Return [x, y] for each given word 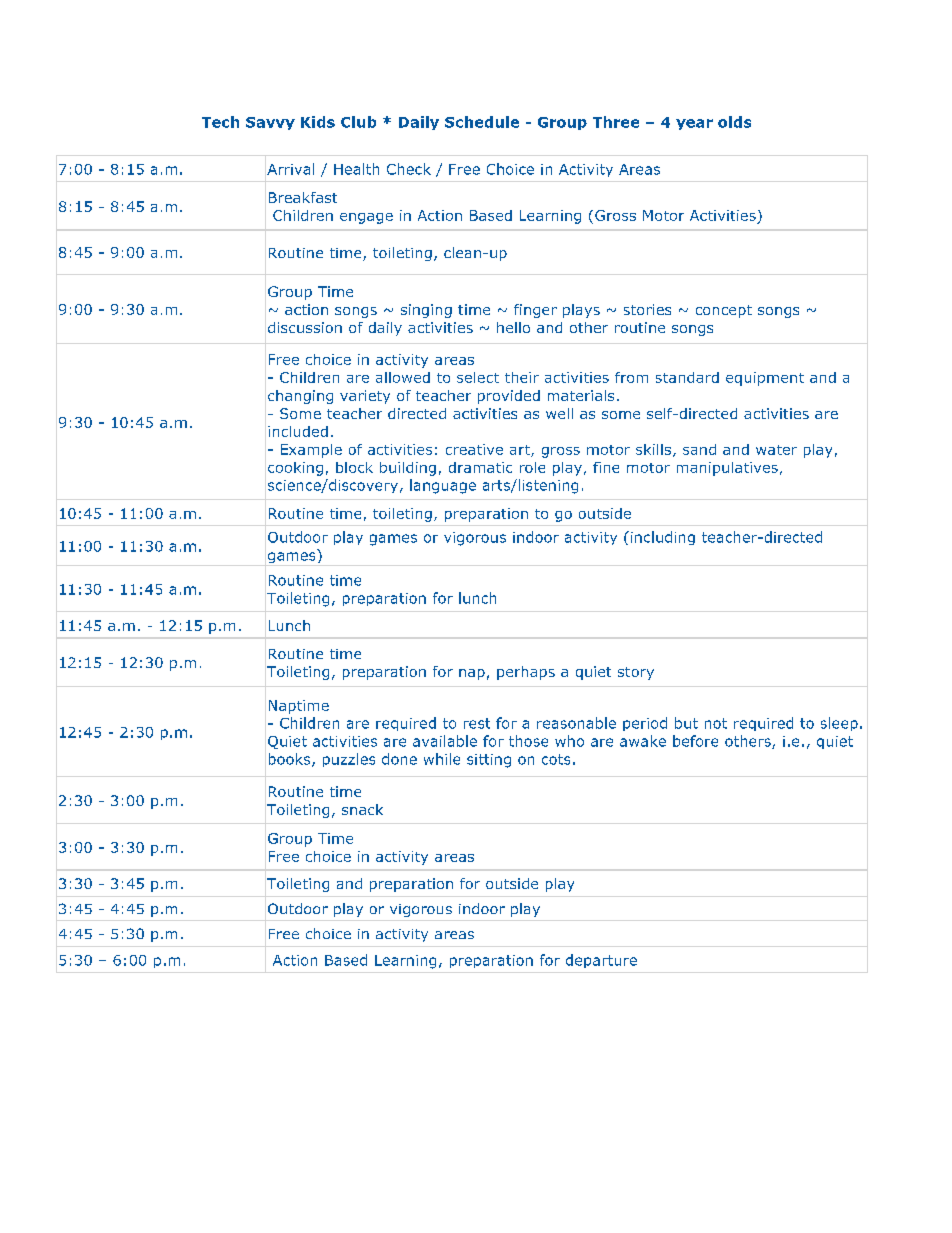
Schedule [482, 122]
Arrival [290, 169]
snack [362, 809]
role [532, 467]
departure [601, 961]
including [663, 538]
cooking [295, 469]
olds [734, 122]
